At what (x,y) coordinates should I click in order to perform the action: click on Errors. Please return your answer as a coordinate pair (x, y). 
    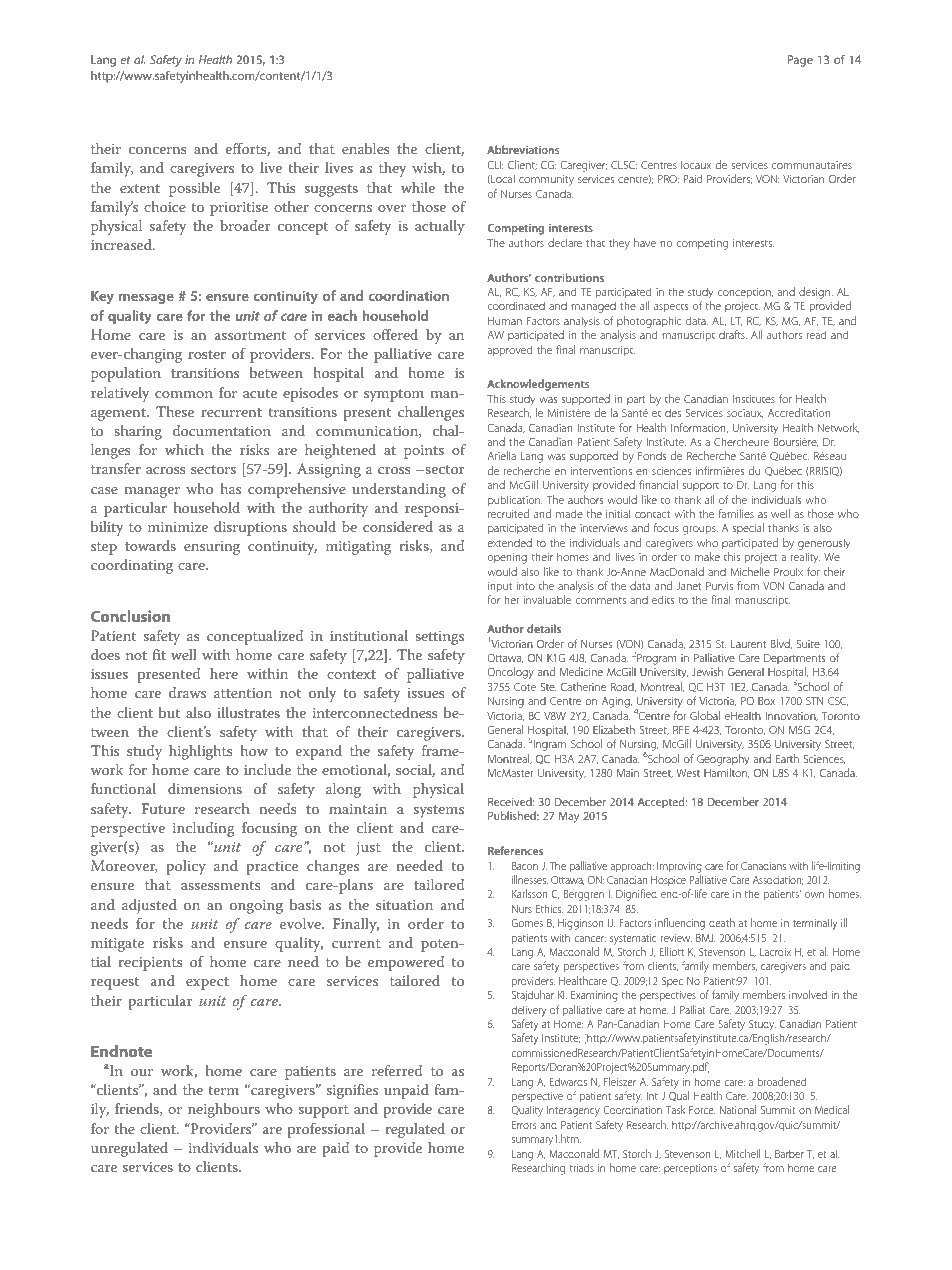
    Looking at the image, I should click on (524, 1125).
